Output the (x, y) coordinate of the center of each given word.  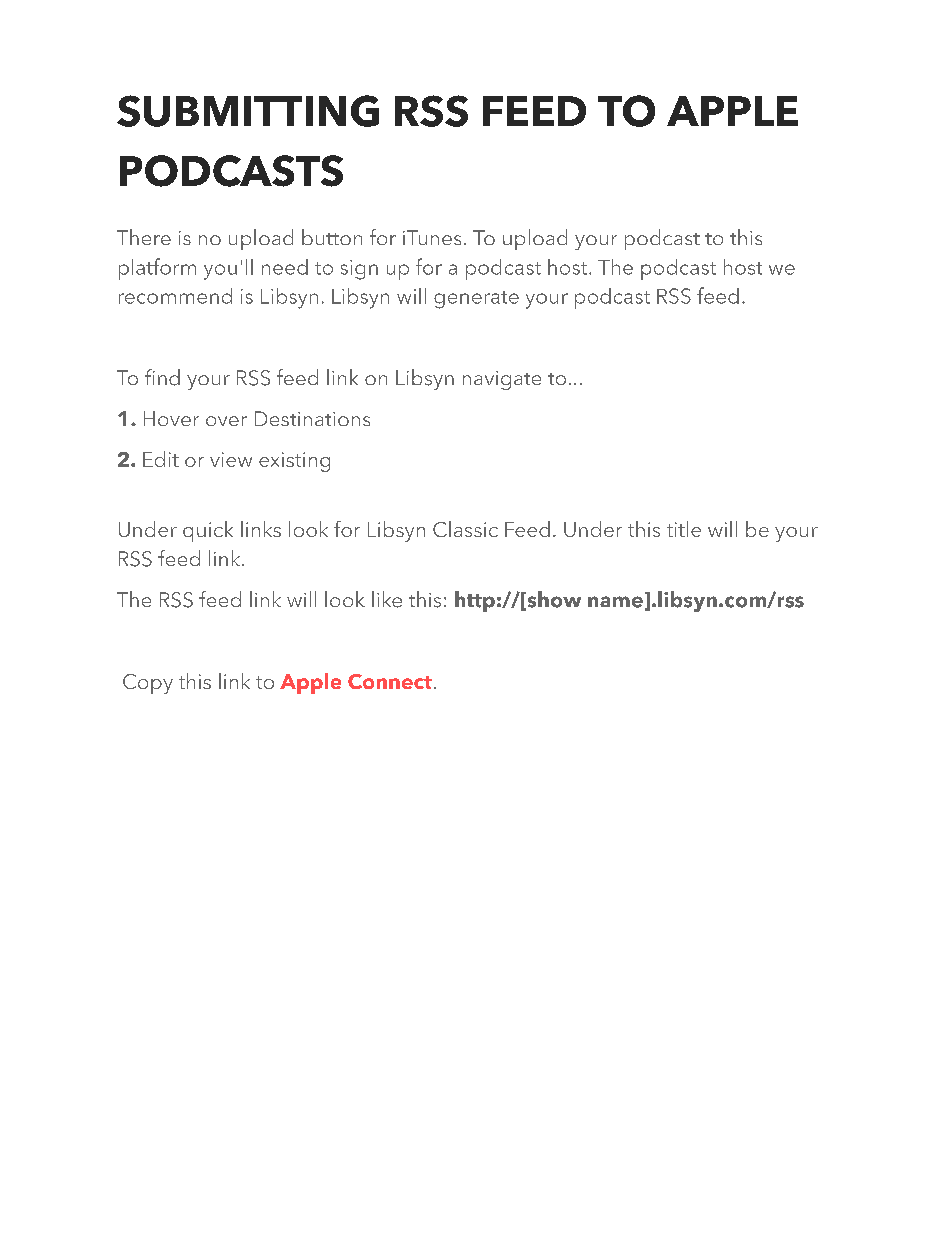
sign (359, 270)
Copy (148, 684)
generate (476, 300)
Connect (390, 681)
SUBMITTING (248, 111)
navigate (502, 380)
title (684, 529)
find (162, 377)
